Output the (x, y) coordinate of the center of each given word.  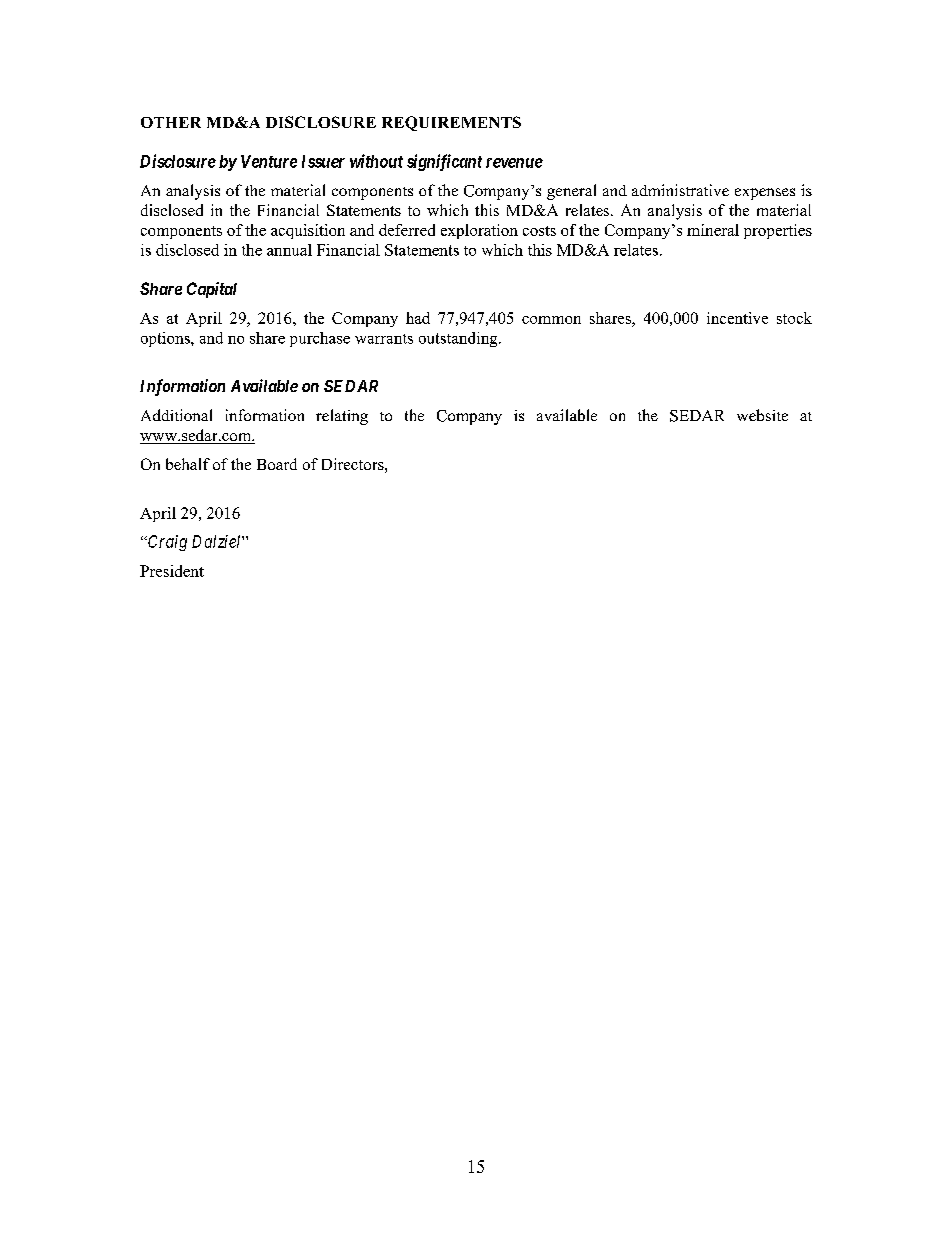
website (762, 415)
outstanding (459, 339)
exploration (479, 231)
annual (289, 250)
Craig (166, 543)
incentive (737, 318)
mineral (713, 230)
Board (277, 464)
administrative (680, 190)
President (172, 571)
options (166, 339)
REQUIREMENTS (451, 123)
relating (342, 417)
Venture (269, 161)
